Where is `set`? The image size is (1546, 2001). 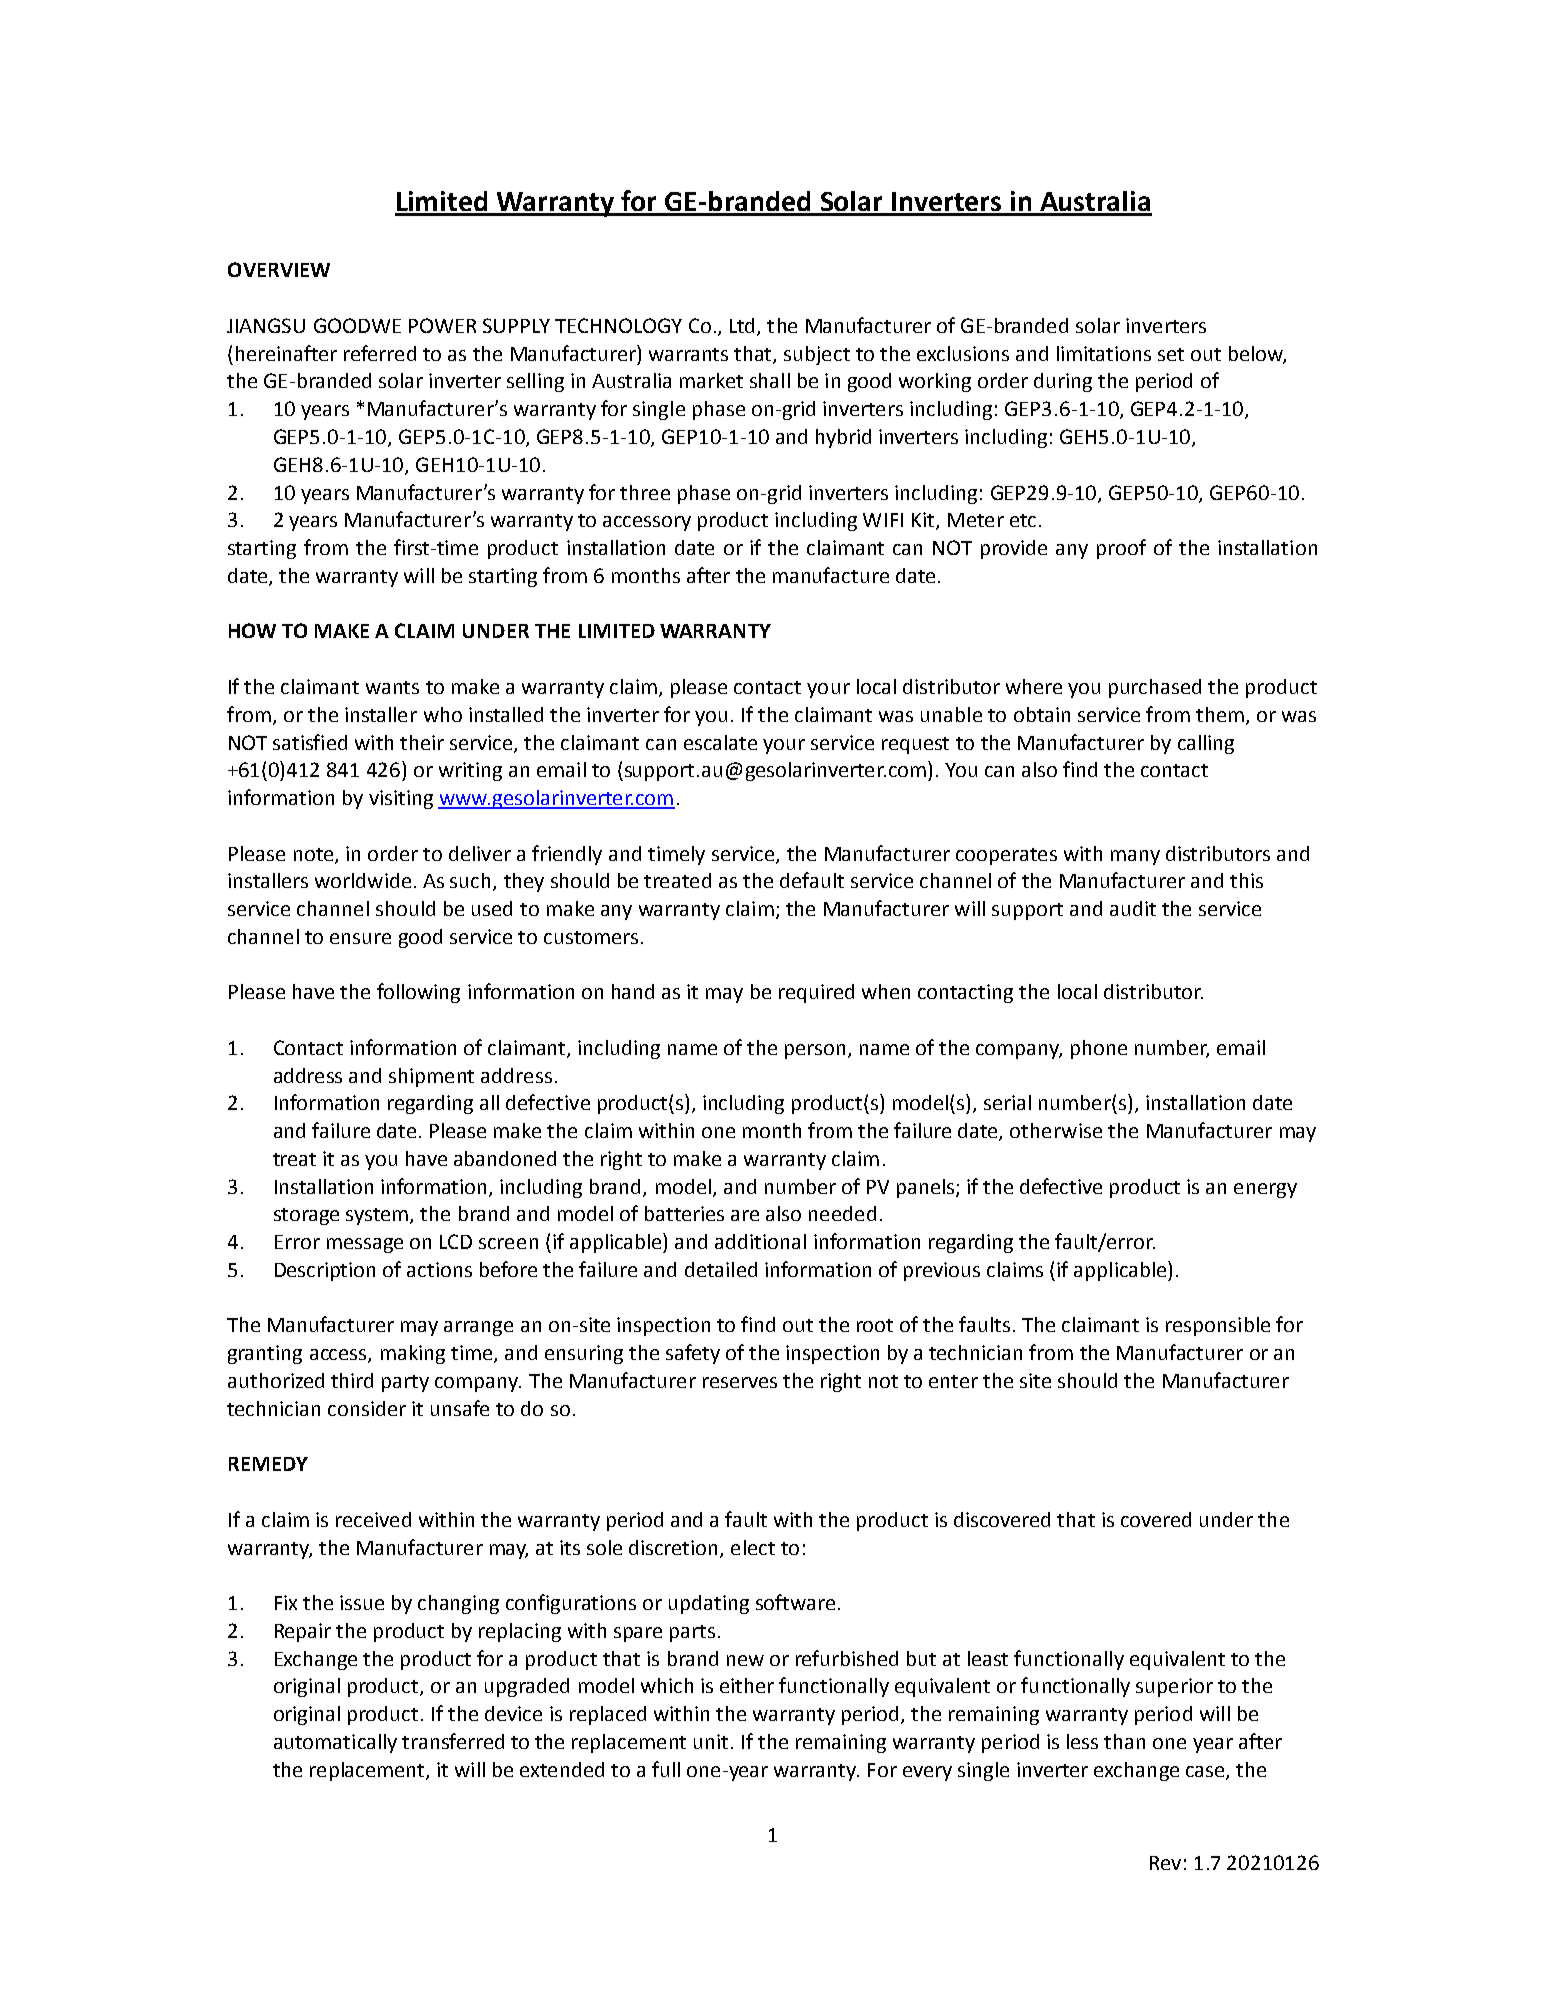
set is located at coordinates (1171, 354).
